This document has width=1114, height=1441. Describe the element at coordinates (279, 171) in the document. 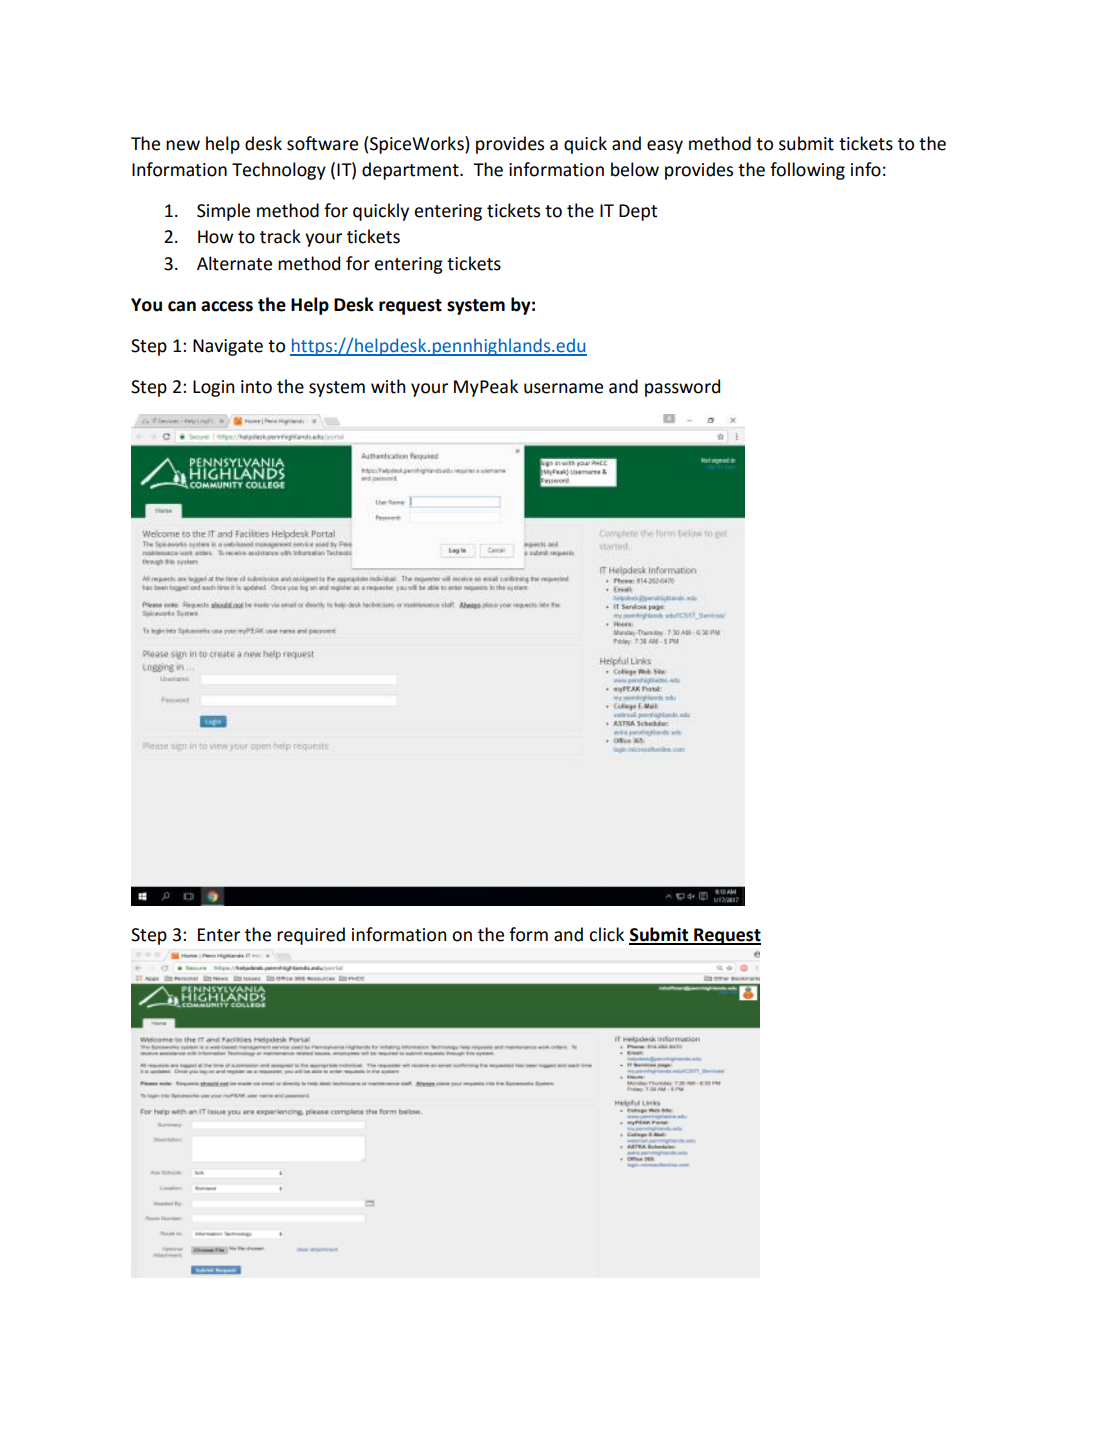

I see `Technology` at that location.
